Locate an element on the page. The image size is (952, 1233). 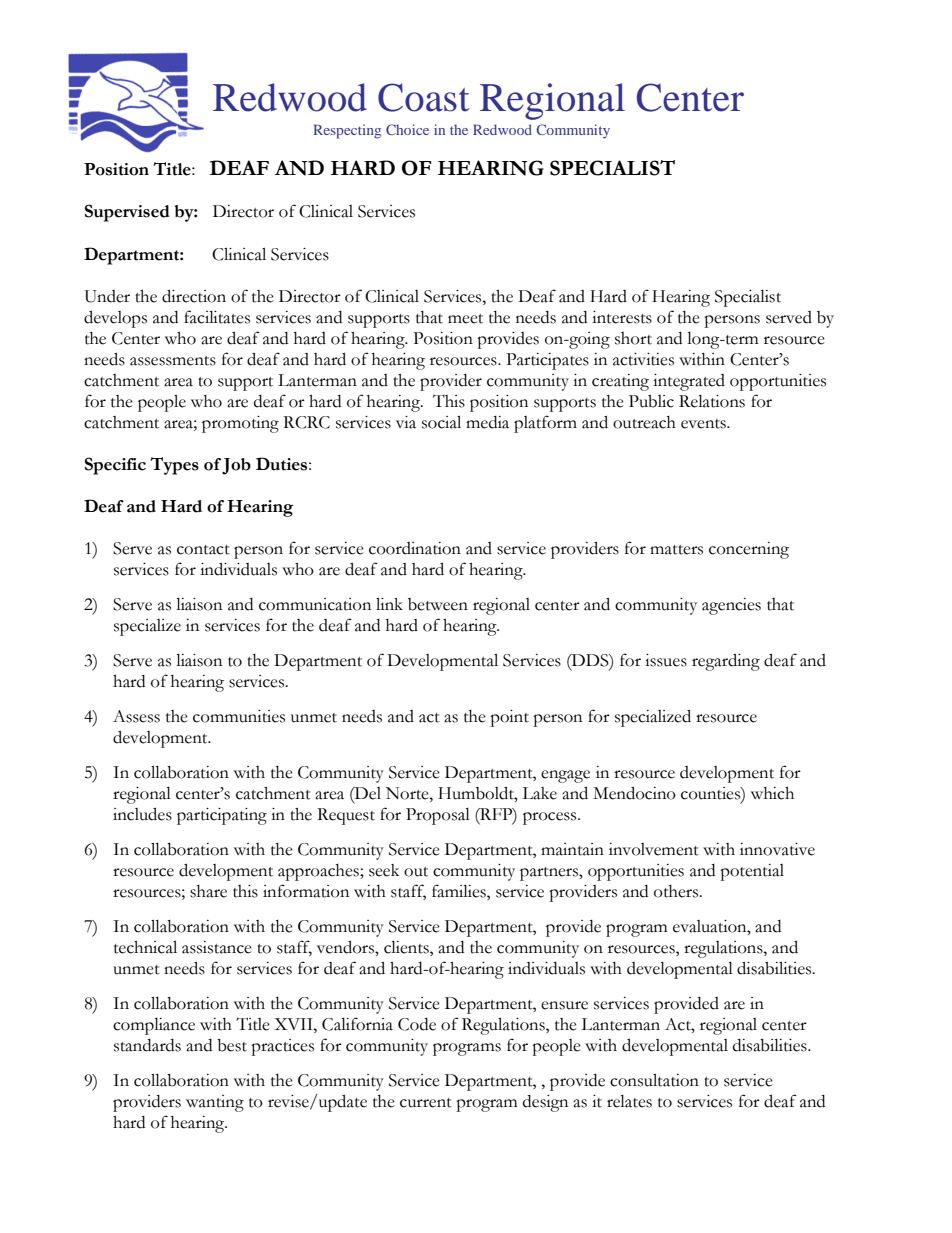
share is located at coordinates (208, 891).
